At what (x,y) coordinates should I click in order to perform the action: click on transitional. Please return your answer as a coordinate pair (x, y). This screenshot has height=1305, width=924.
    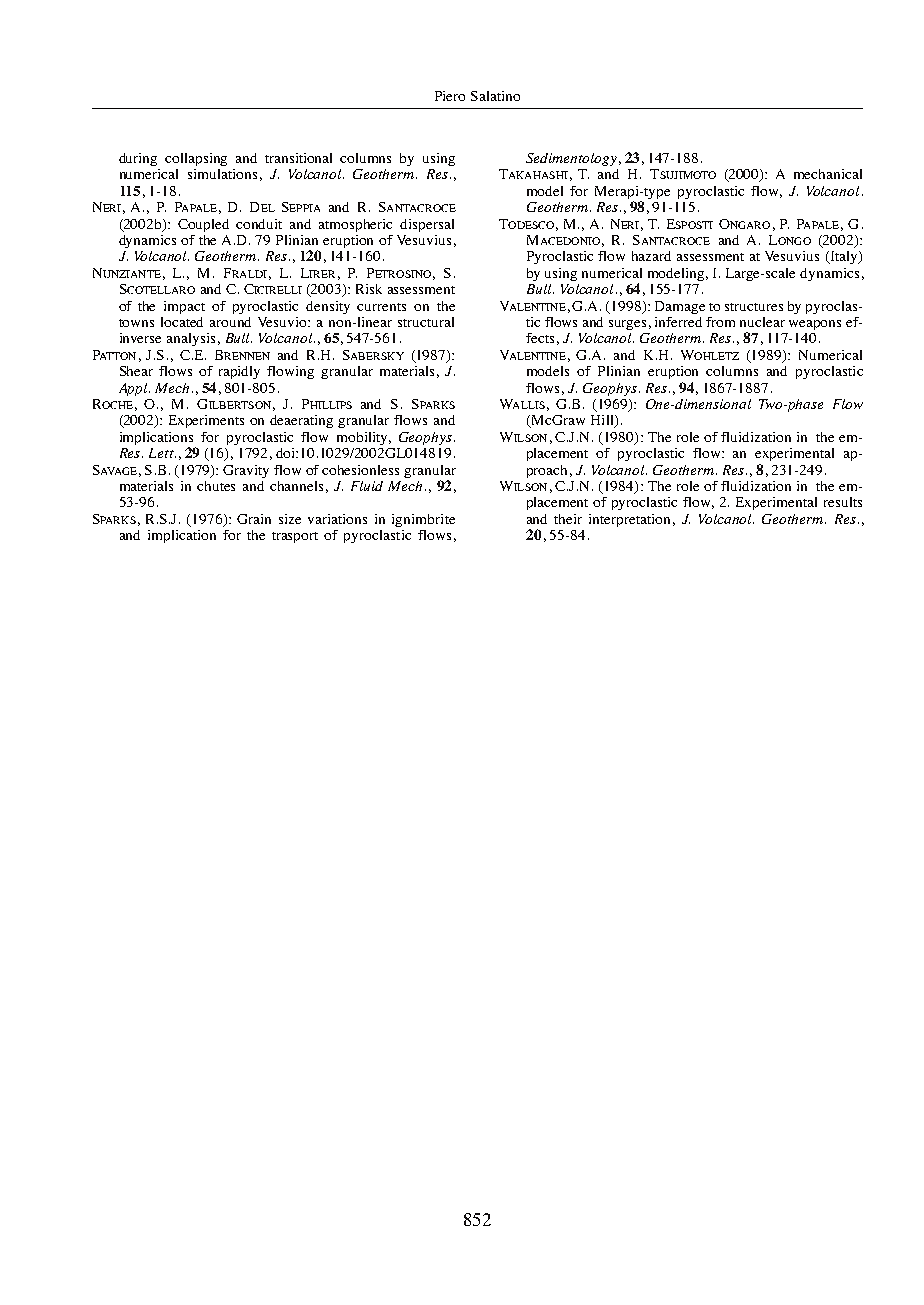
    Looking at the image, I should click on (298, 158).
